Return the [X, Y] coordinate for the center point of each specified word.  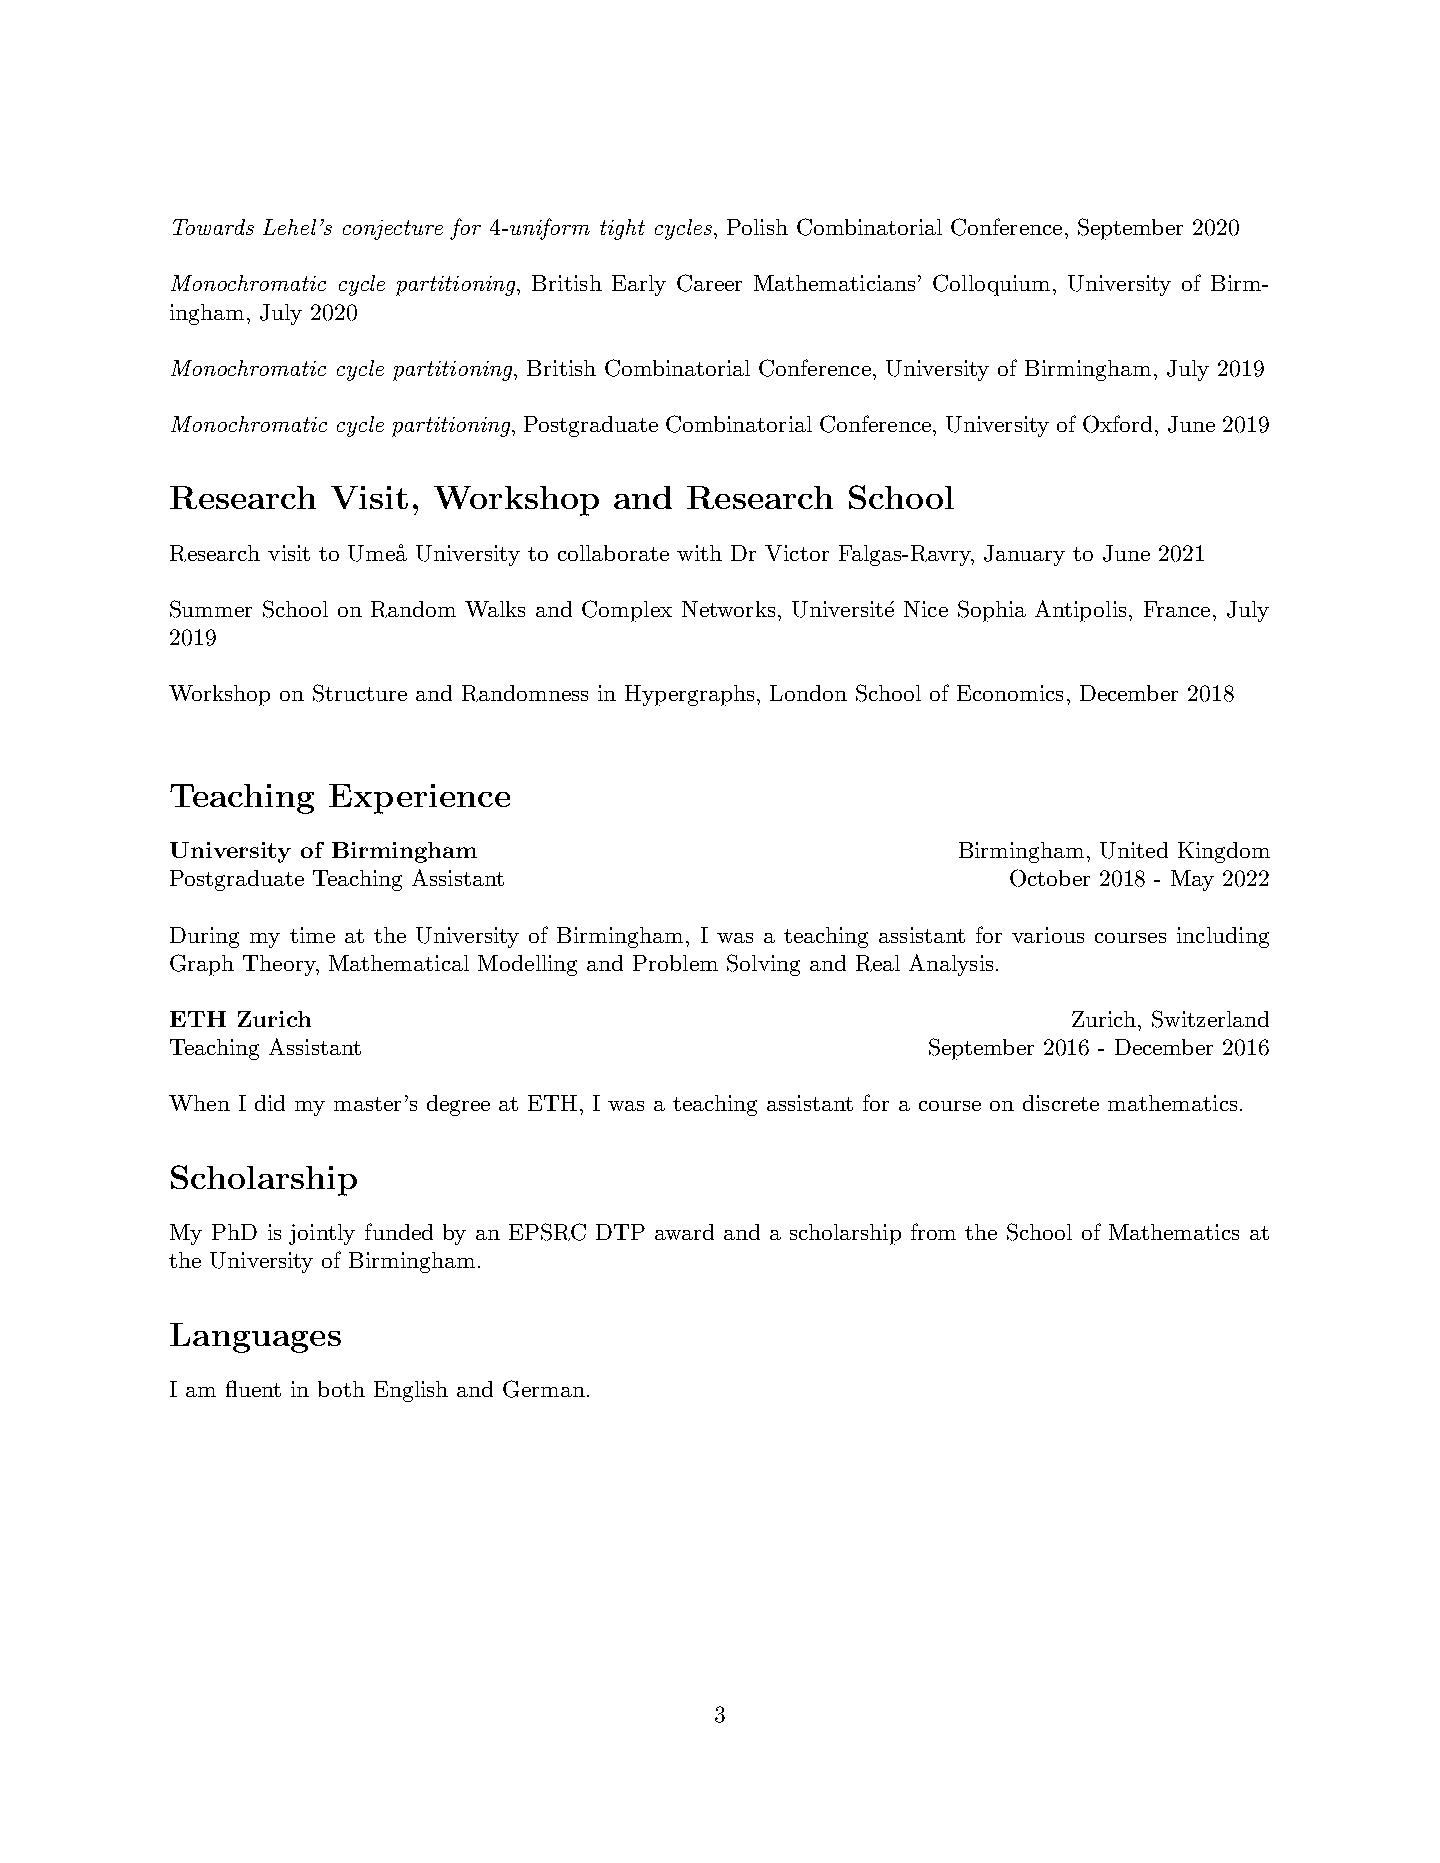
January [1024, 555]
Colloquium [991, 285]
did [270, 1103]
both [341, 1389]
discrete [1061, 1103]
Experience [419, 799]
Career [709, 283]
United [1134, 850]
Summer [211, 609]
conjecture [393, 230]
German [544, 1389]
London [808, 693]
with [699, 553]
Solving [763, 965]
